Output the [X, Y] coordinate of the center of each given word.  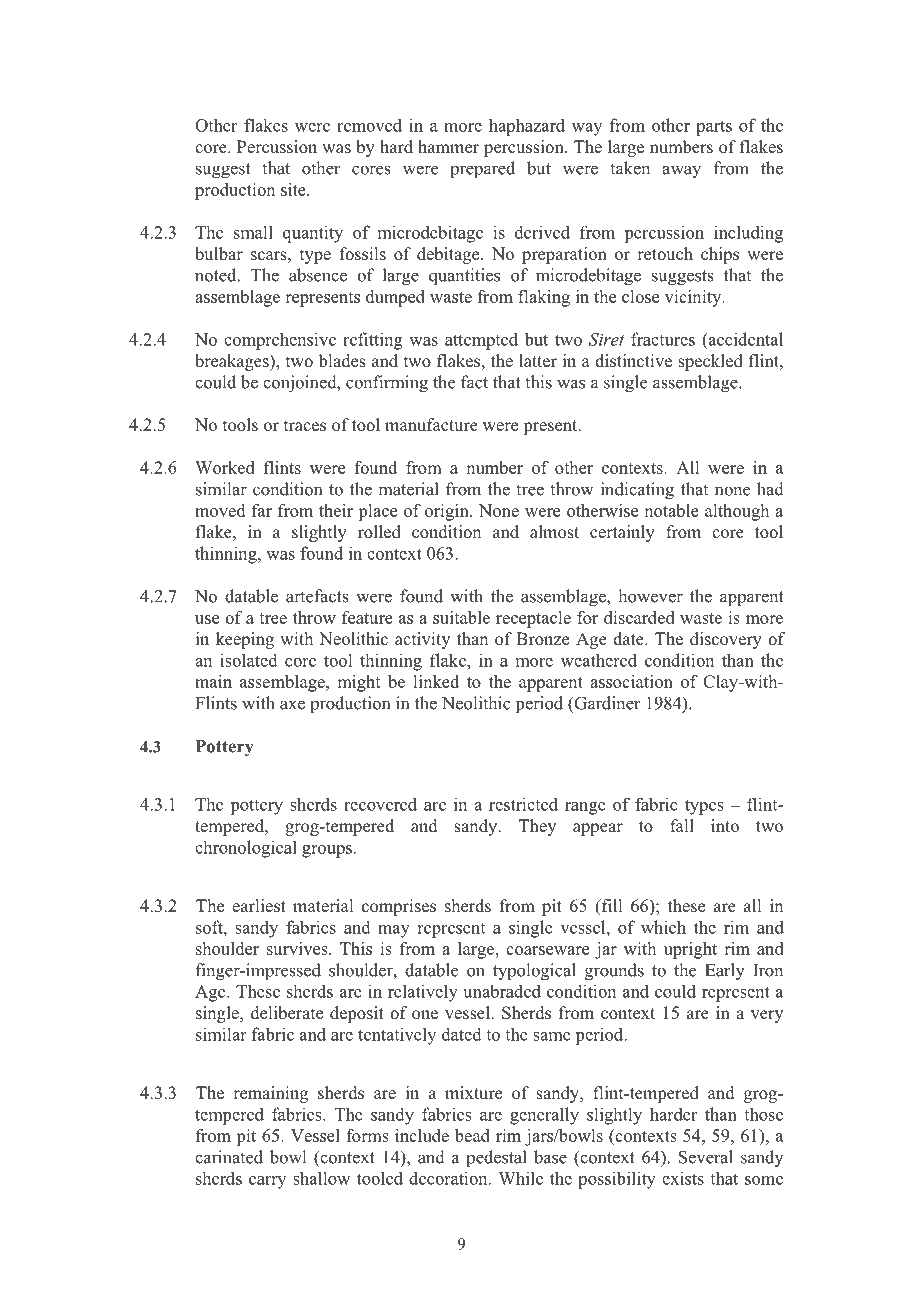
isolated [249, 660]
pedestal [496, 1159]
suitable [461, 617]
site [294, 189]
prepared [482, 170]
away [681, 171]
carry [267, 1182]
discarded [639, 617]
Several [706, 1157]
